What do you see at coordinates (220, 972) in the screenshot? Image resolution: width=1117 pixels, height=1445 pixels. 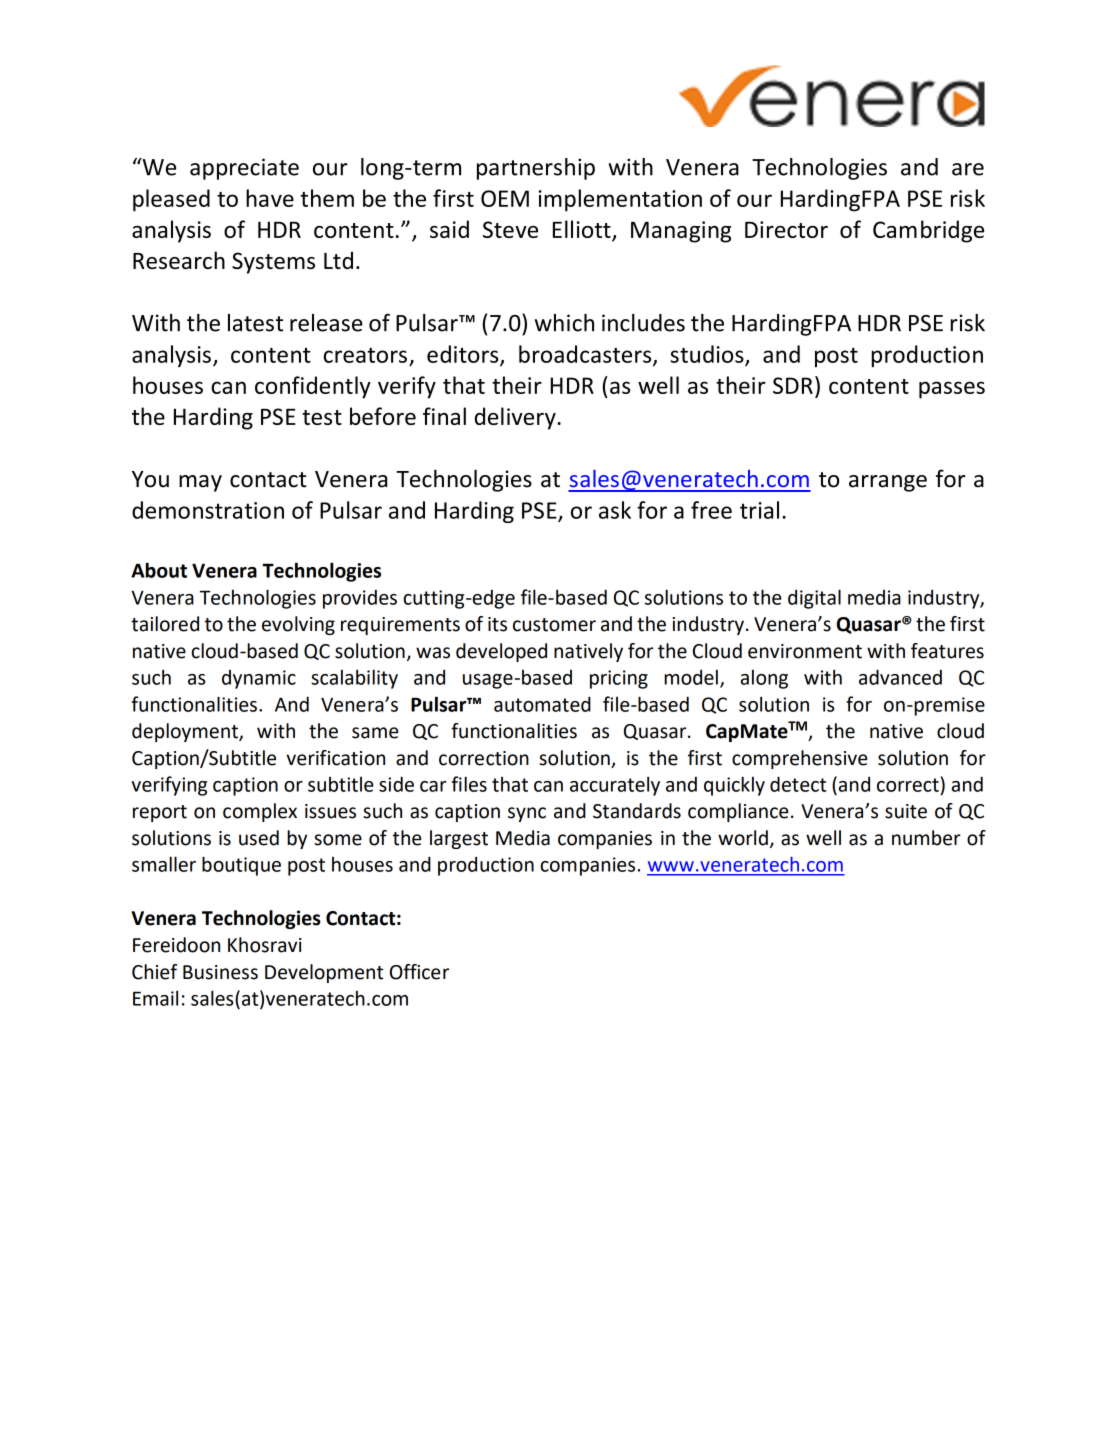 I see `Business` at bounding box center [220, 972].
